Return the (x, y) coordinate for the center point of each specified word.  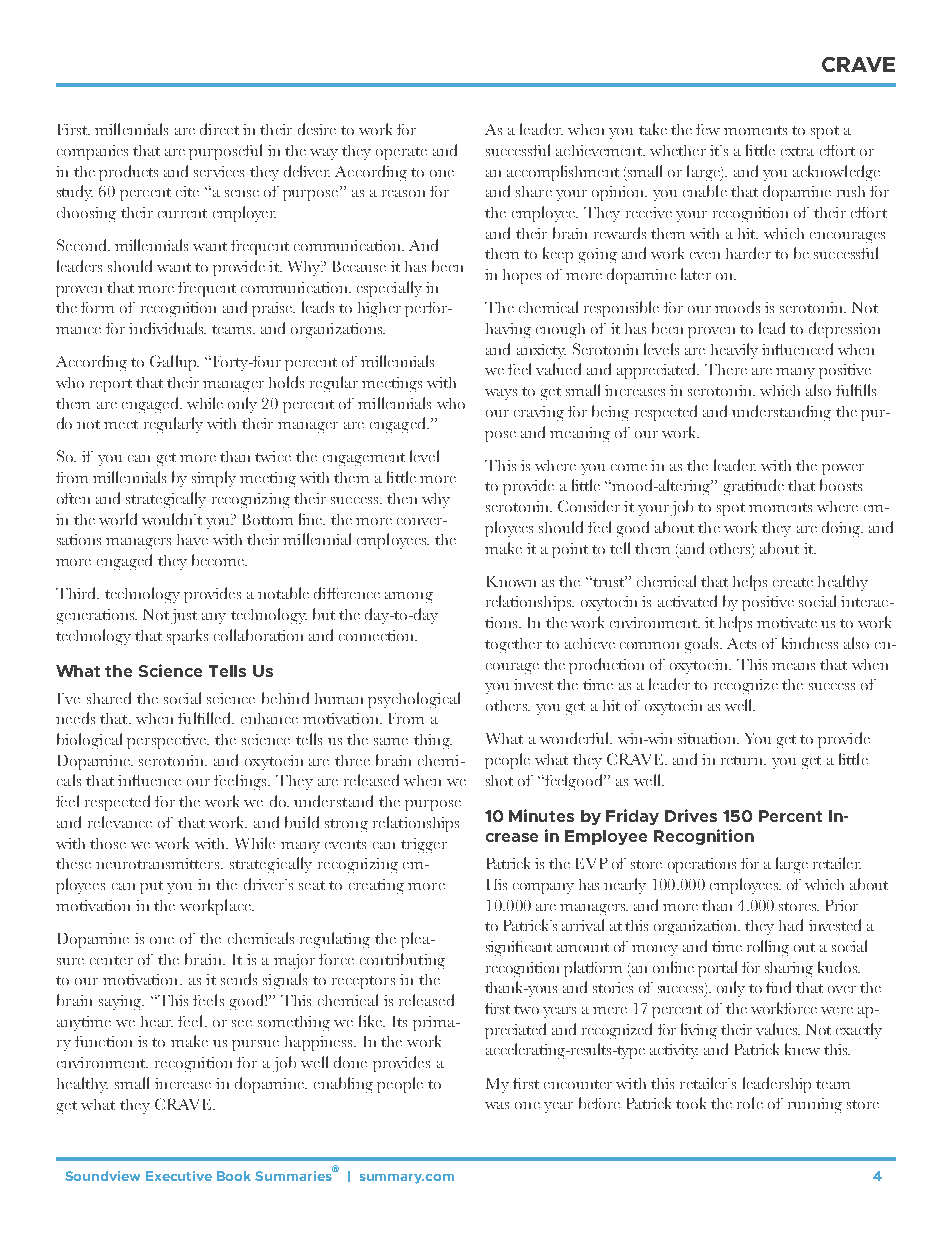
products (128, 173)
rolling (768, 948)
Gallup (174, 363)
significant (519, 948)
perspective (167, 741)
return (743, 760)
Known (511, 581)
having (508, 330)
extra (797, 151)
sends (239, 979)
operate (401, 153)
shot (499, 780)
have (192, 539)
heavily (734, 351)
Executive (179, 1176)
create (793, 582)
